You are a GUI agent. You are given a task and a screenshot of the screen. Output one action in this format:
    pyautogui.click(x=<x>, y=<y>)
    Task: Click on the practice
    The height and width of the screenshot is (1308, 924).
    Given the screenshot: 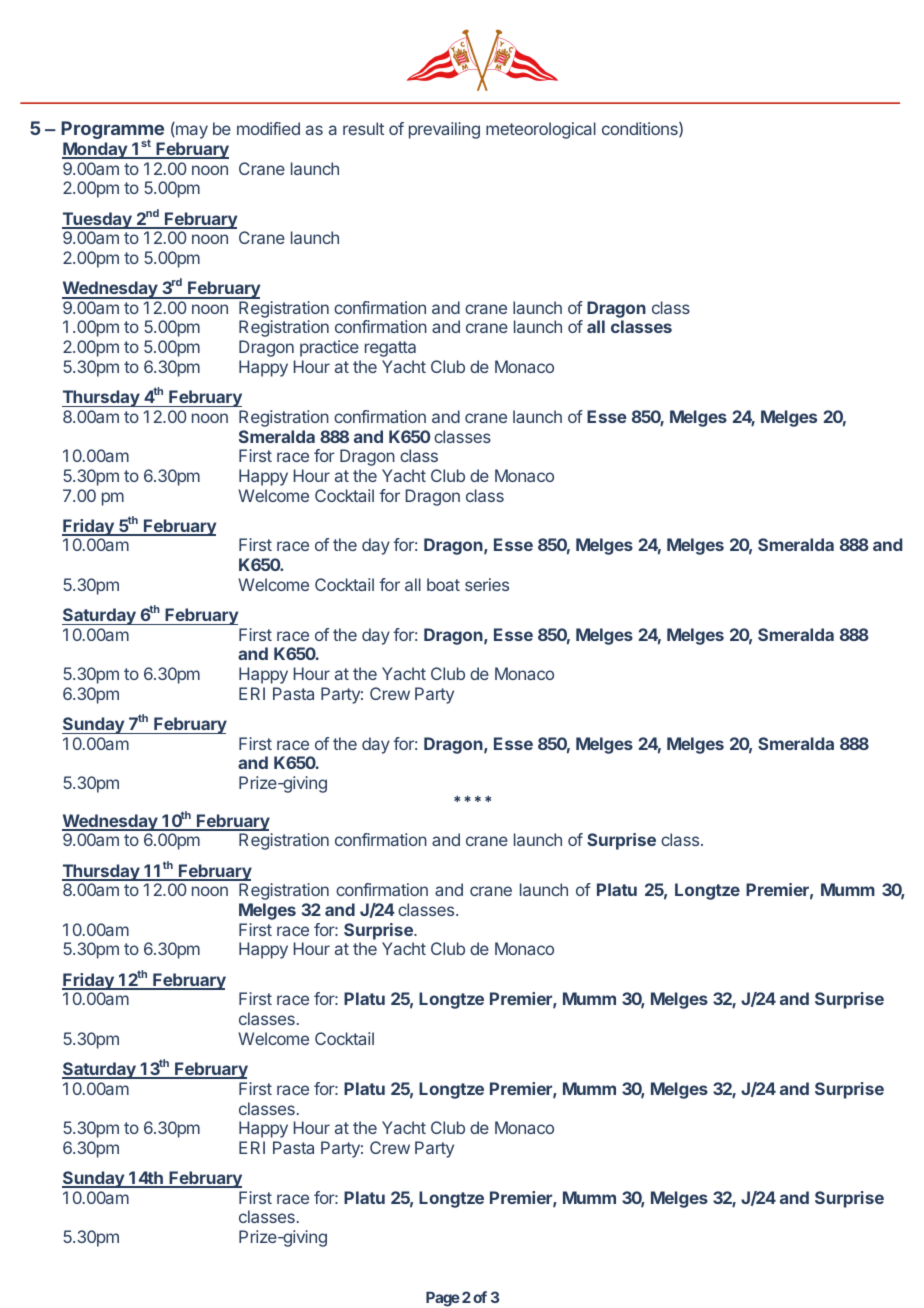 What is the action you would take?
    pyautogui.click(x=329, y=348)
